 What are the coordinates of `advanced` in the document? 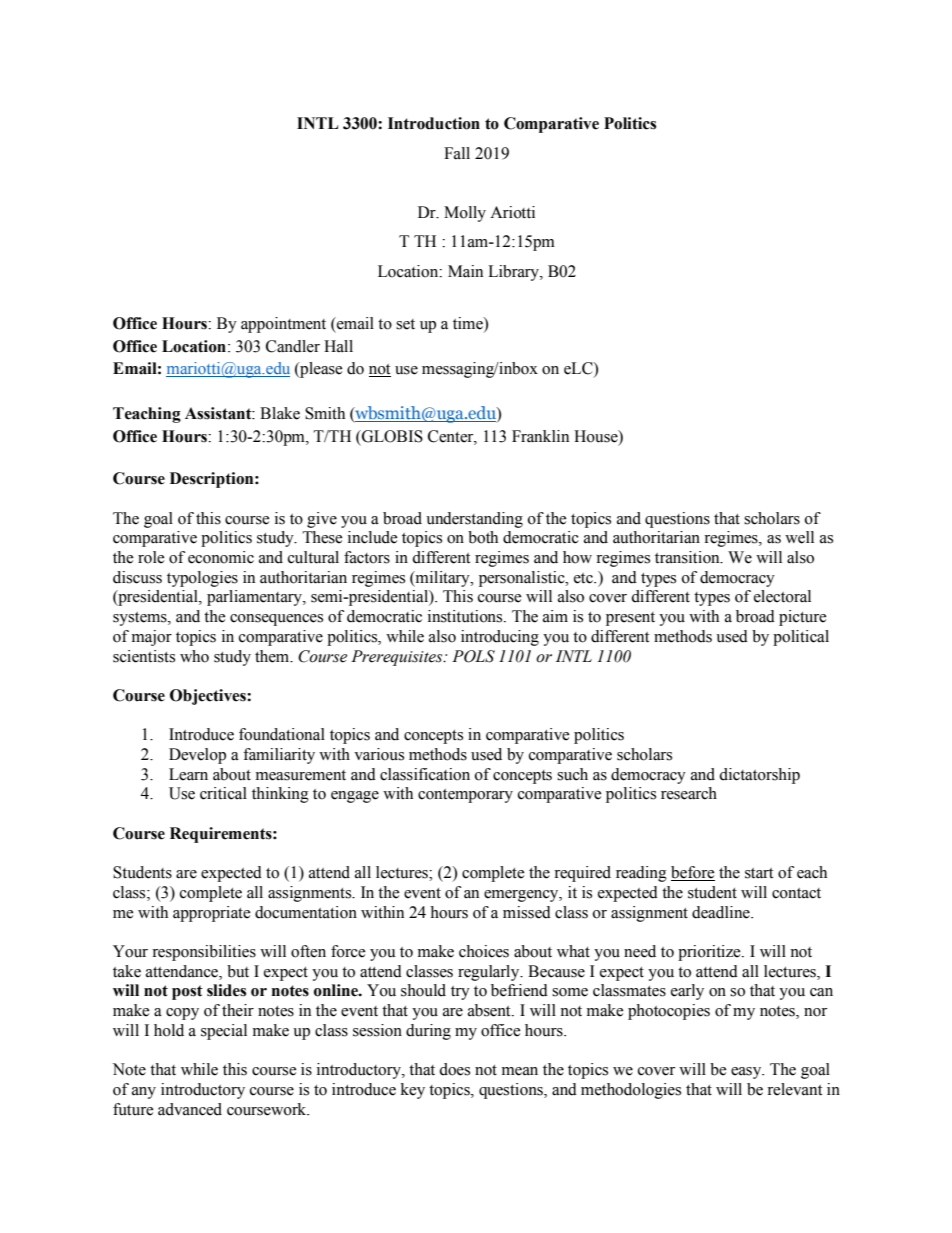 It's located at (190, 1109).
